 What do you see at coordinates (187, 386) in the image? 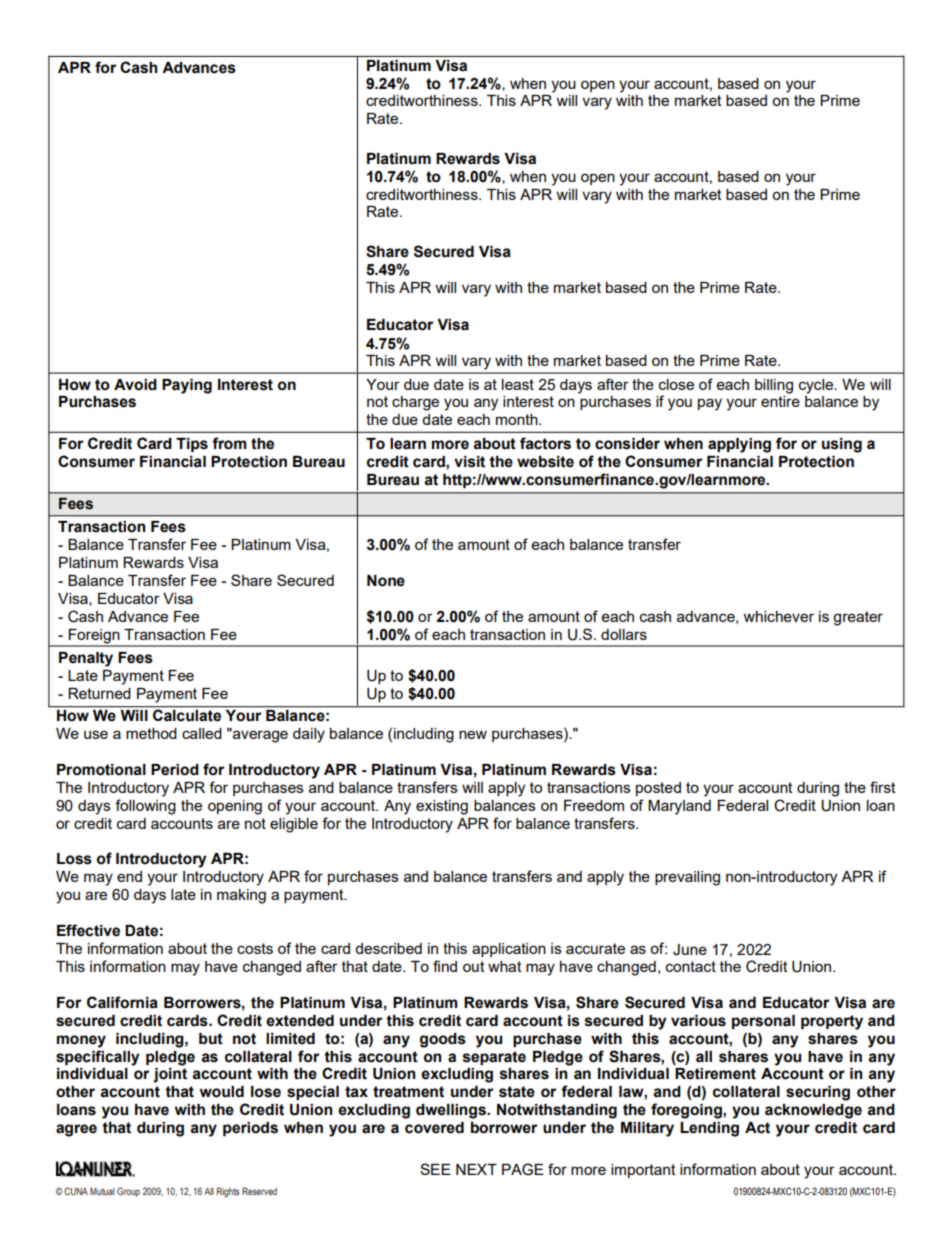
I see `Paying` at bounding box center [187, 386].
